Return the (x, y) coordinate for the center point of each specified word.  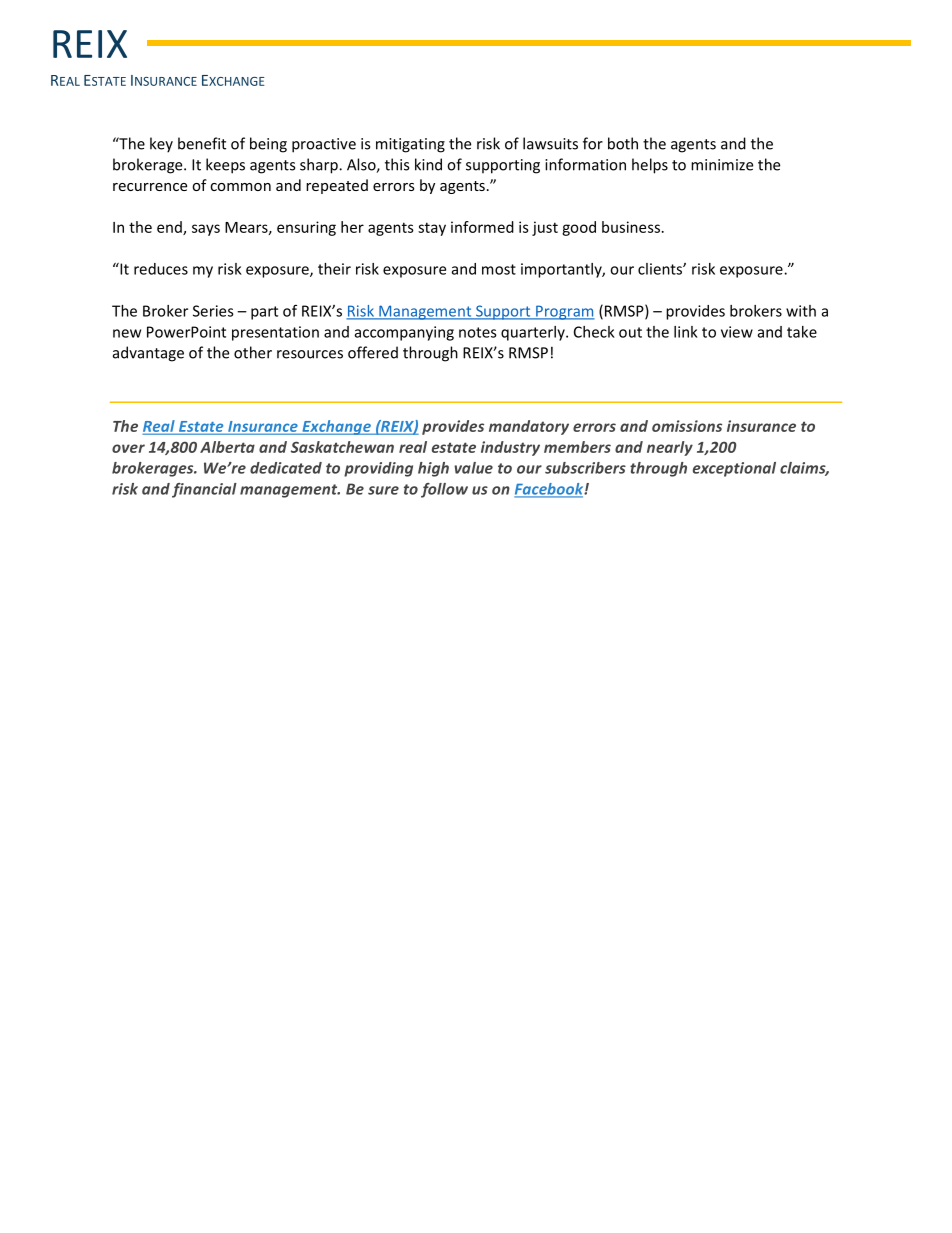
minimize (722, 165)
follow (444, 490)
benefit (202, 143)
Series (213, 311)
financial (204, 490)
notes (478, 332)
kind (428, 164)
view (737, 332)
